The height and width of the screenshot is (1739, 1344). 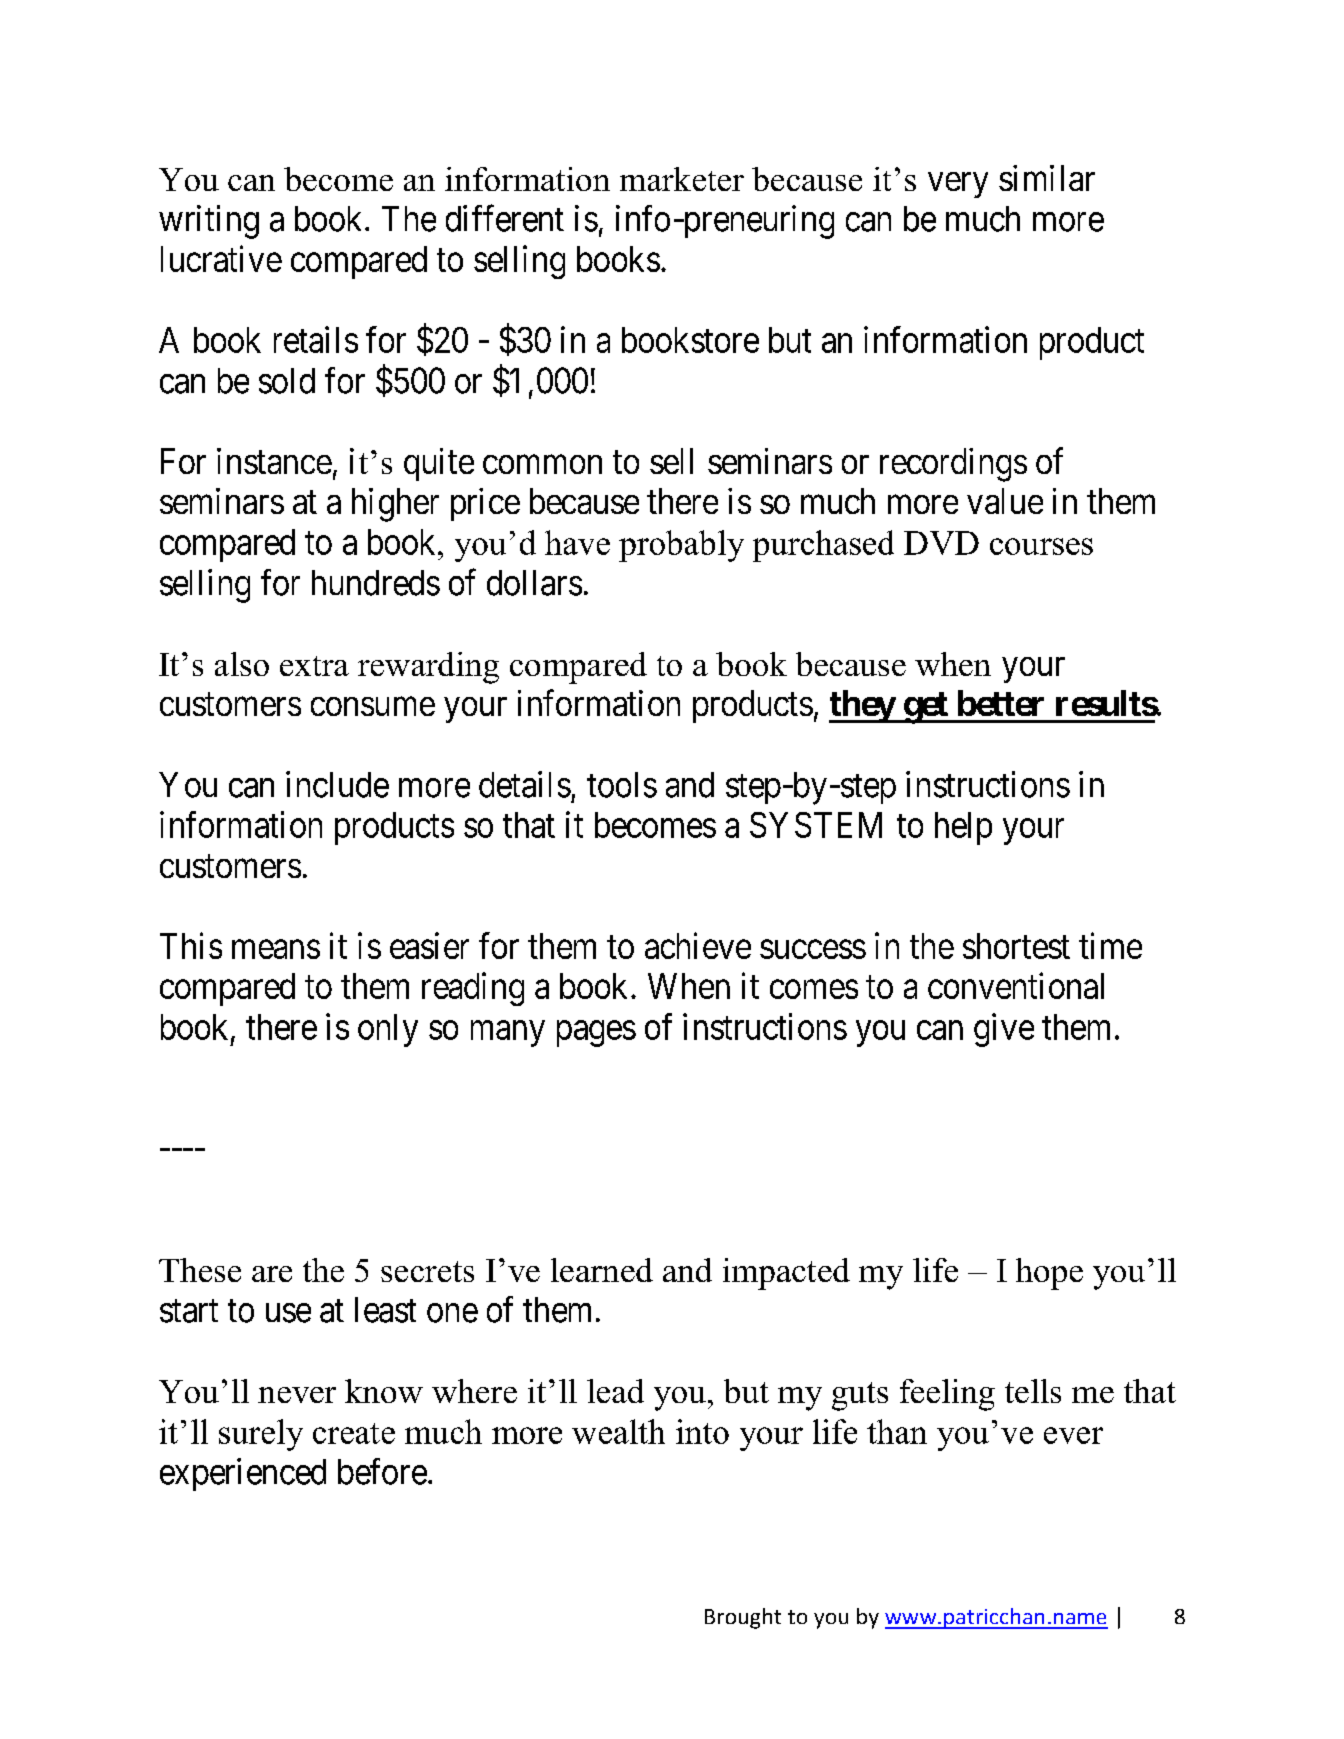 What do you see at coordinates (243, 1474) in the screenshot?
I see `experienced` at bounding box center [243, 1474].
